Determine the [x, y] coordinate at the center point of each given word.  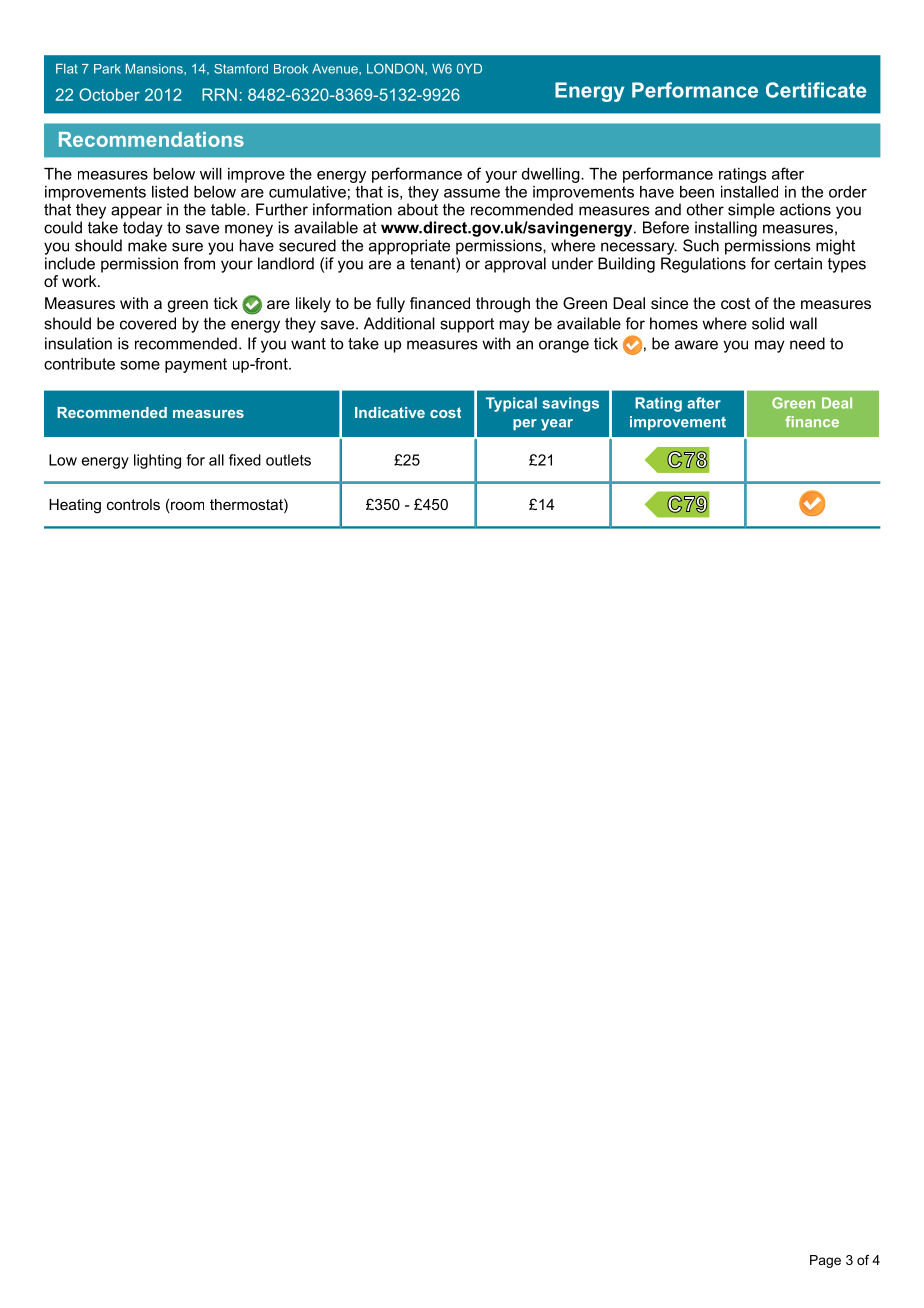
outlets [288, 460]
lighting [157, 461]
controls [133, 504]
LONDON [396, 68]
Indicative [390, 412]
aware [696, 345]
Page [825, 1261]
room [186, 507]
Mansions [155, 69]
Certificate [816, 90]
